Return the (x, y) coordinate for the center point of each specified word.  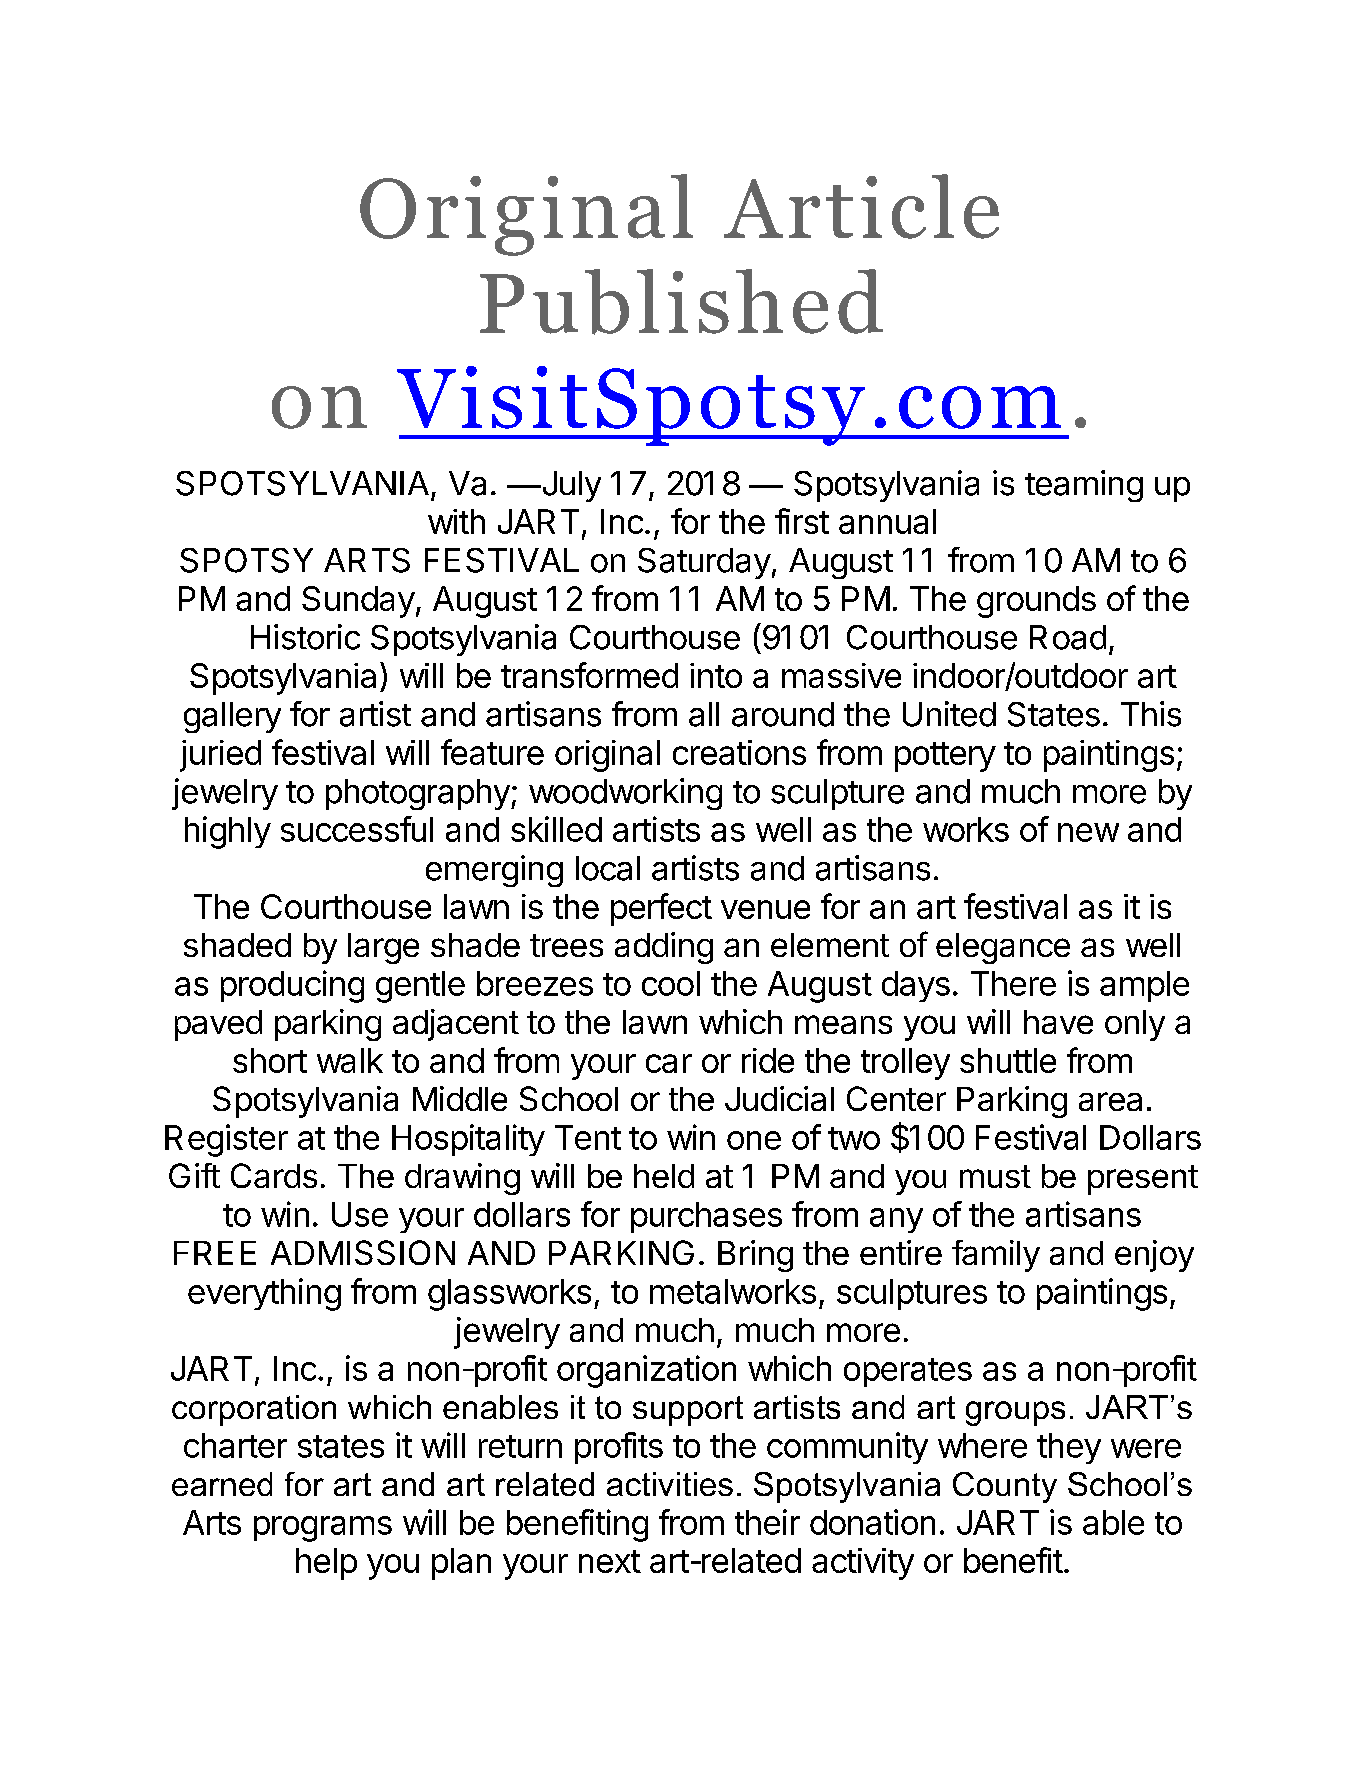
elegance (1003, 948)
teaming (1084, 486)
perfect (661, 909)
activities (670, 1484)
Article (861, 206)
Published (681, 302)
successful (357, 829)
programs (323, 1529)
